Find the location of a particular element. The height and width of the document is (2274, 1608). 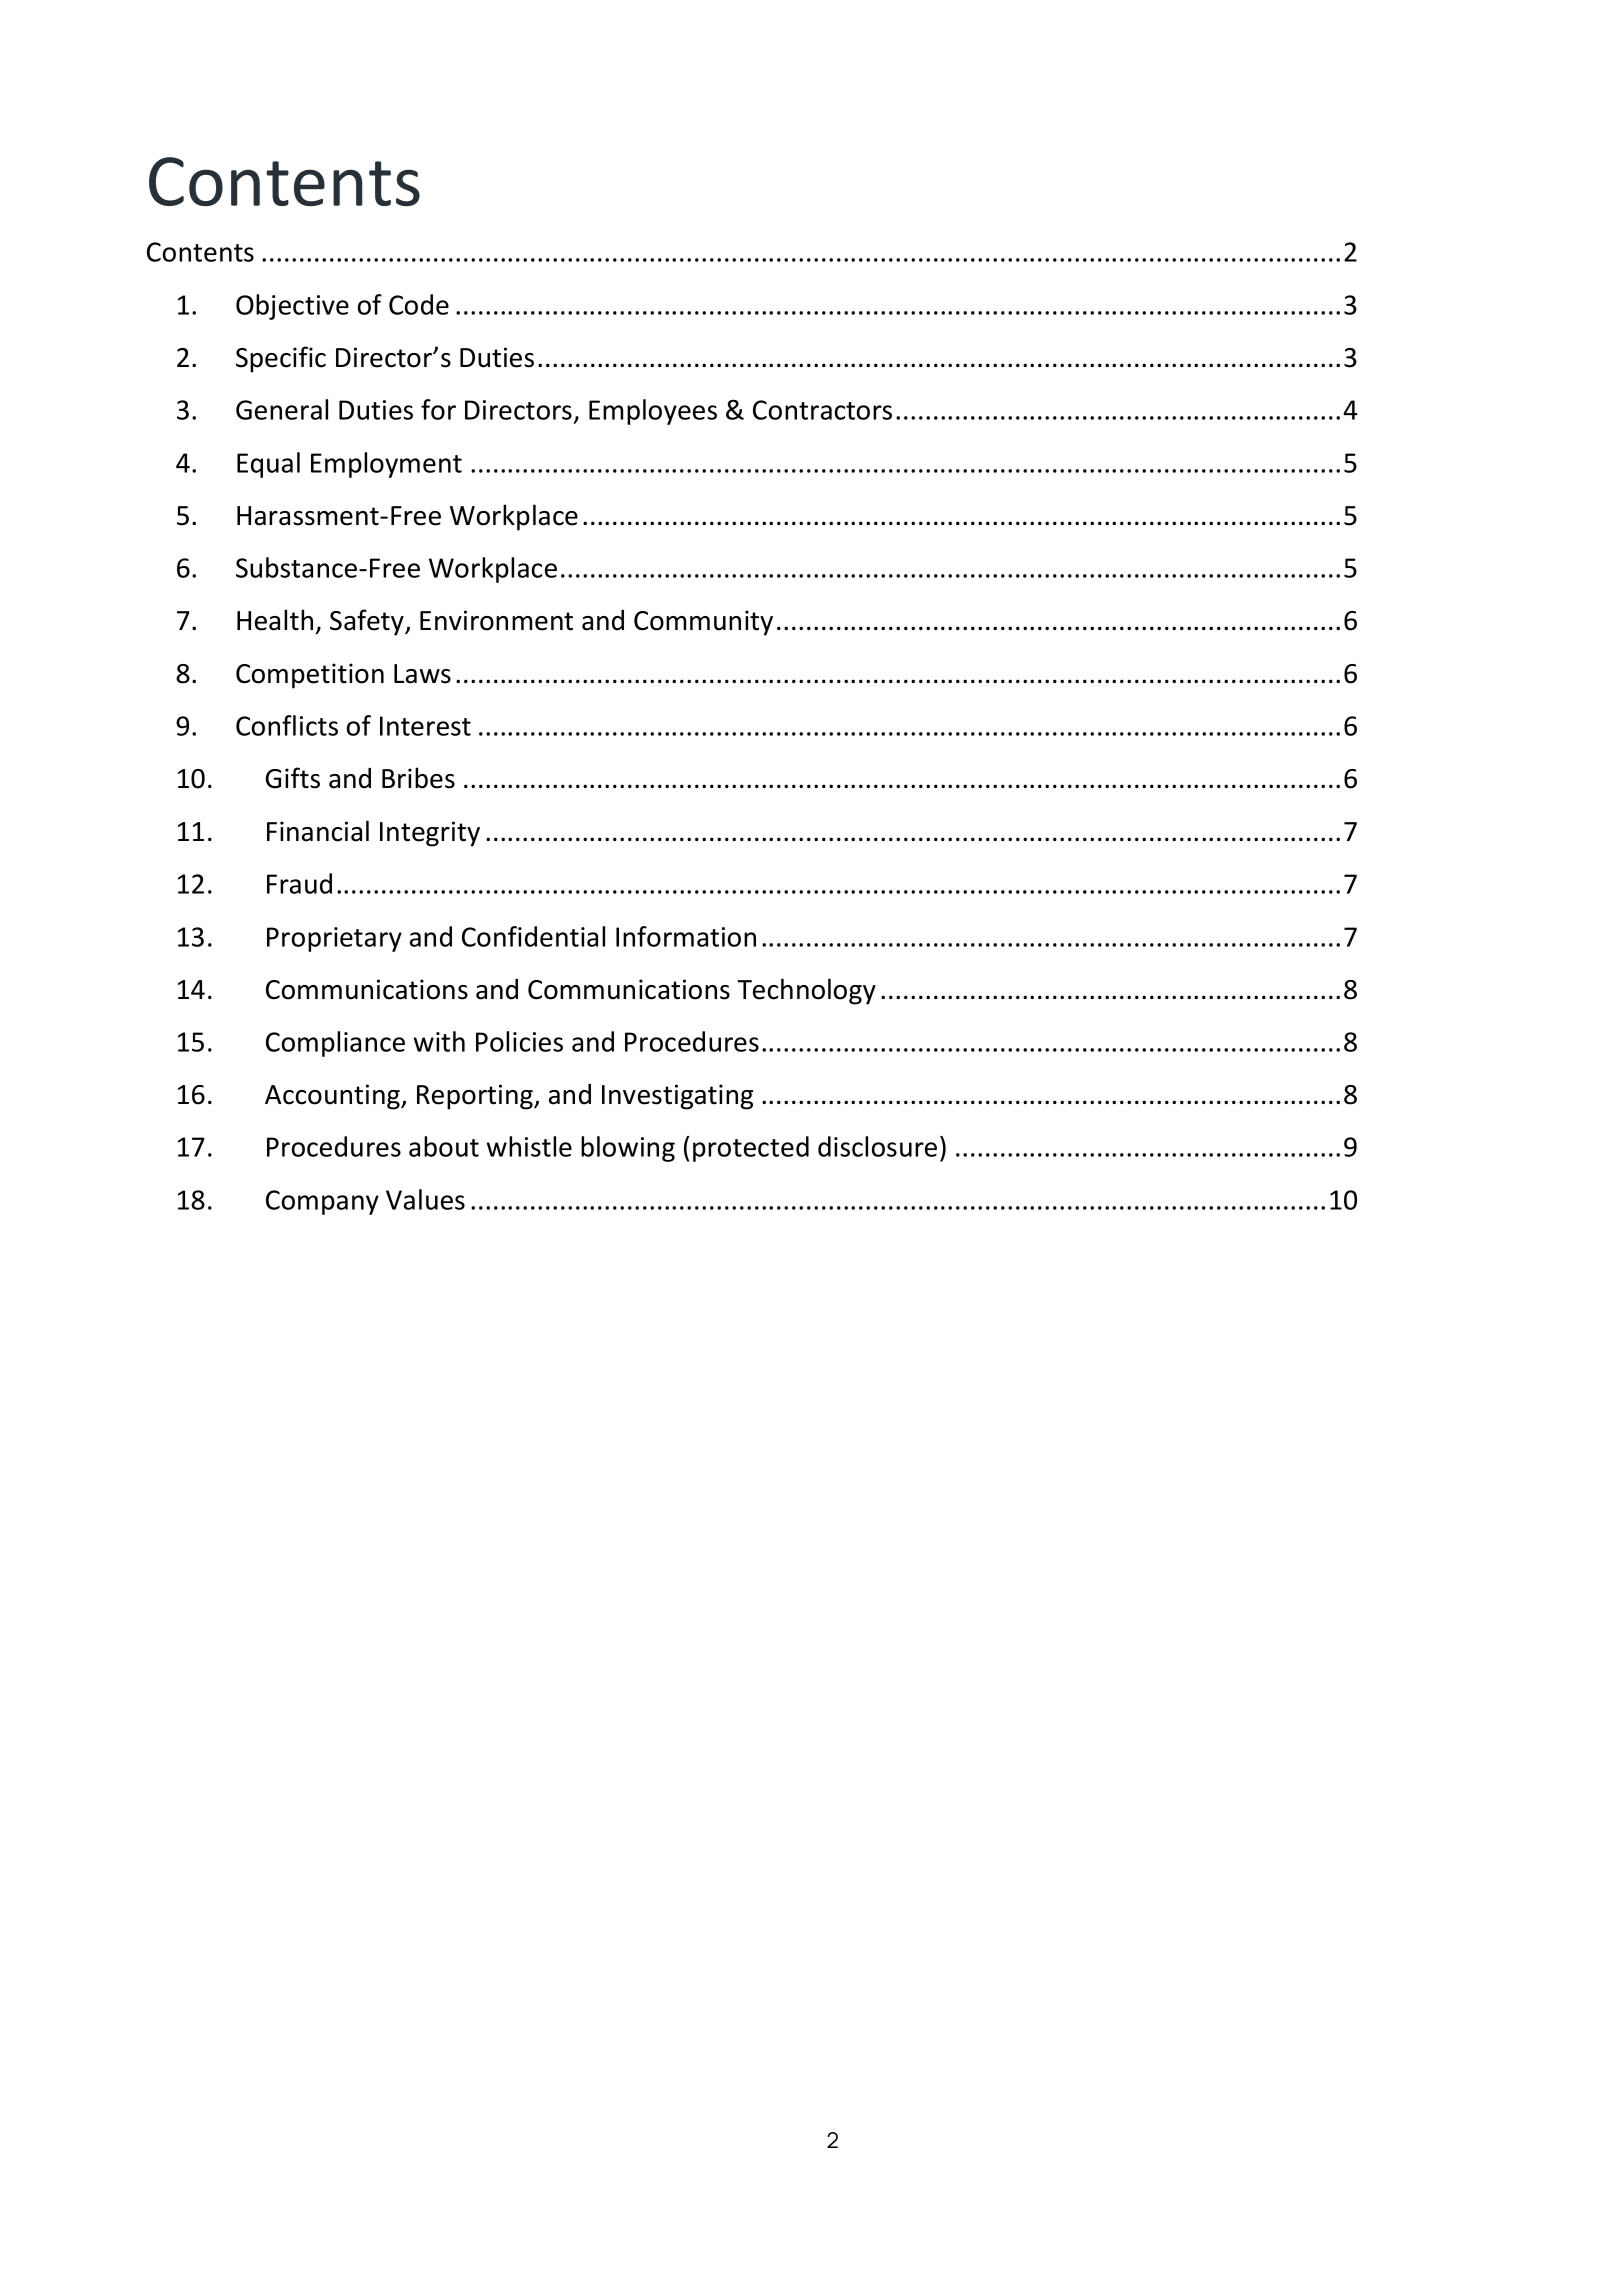

Code is located at coordinates (419, 304).
